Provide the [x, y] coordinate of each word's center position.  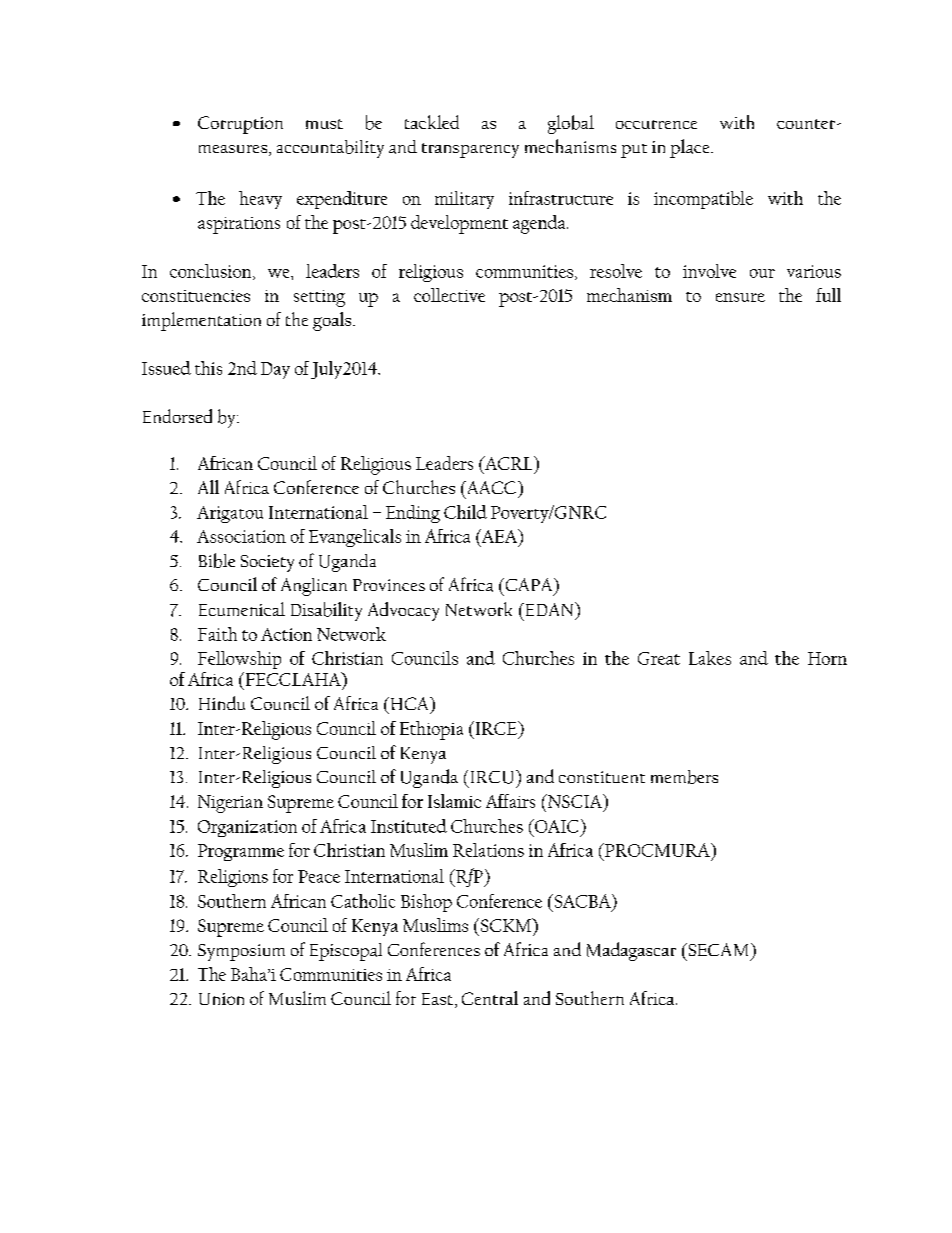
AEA [500, 536]
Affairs [510, 801]
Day [275, 370]
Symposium [241, 952]
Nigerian [230, 804]
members [684, 777]
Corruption [240, 125]
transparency [470, 150]
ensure [740, 297]
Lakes [710, 658]
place [691, 148]
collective [449, 295]
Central [490, 998]
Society [267, 563]
